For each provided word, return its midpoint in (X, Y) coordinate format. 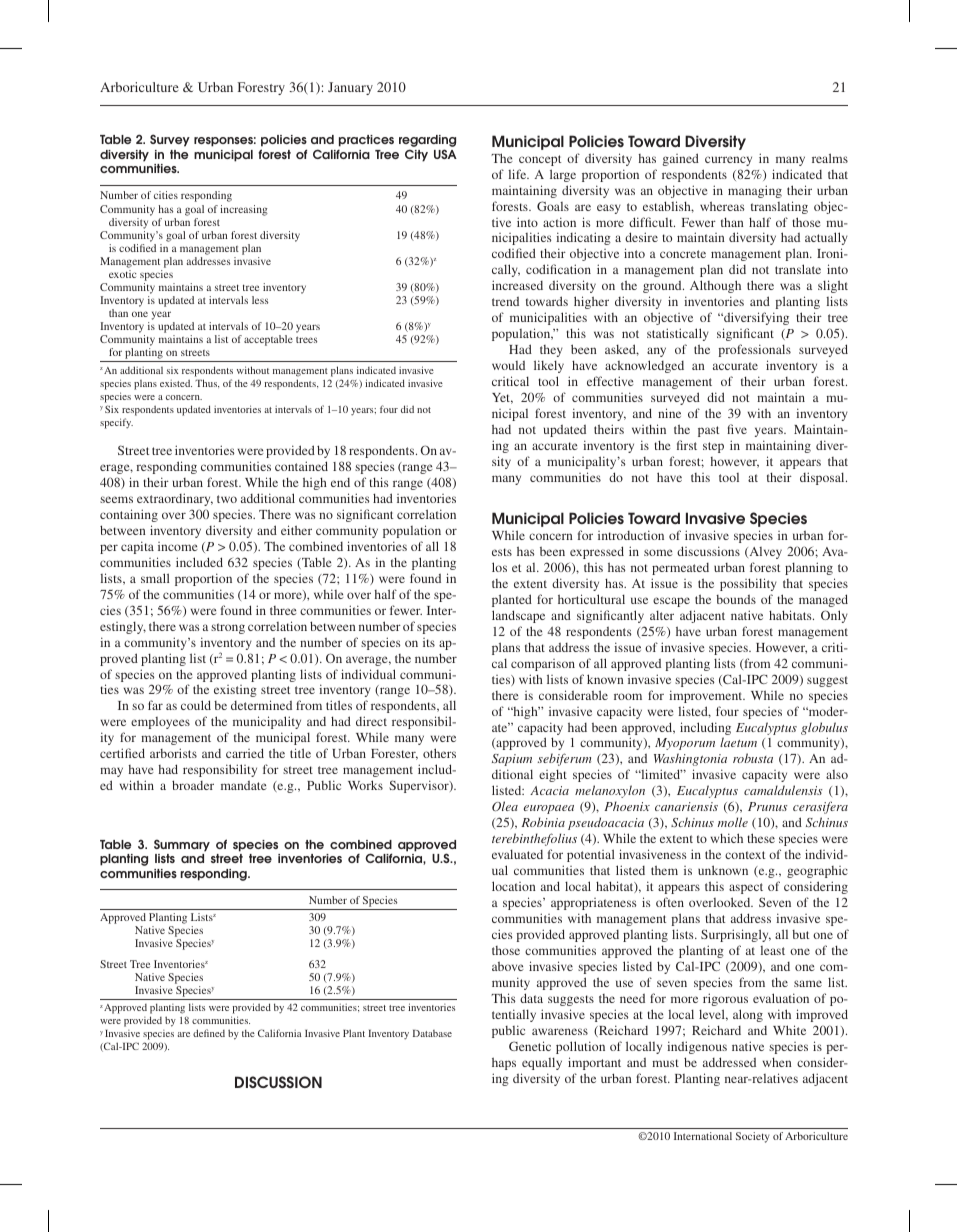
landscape (518, 616)
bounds (736, 599)
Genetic (530, 1046)
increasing (244, 210)
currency (728, 161)
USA (445, 154)
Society (753, 1137)
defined (209, 1033)
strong (228, 628)
